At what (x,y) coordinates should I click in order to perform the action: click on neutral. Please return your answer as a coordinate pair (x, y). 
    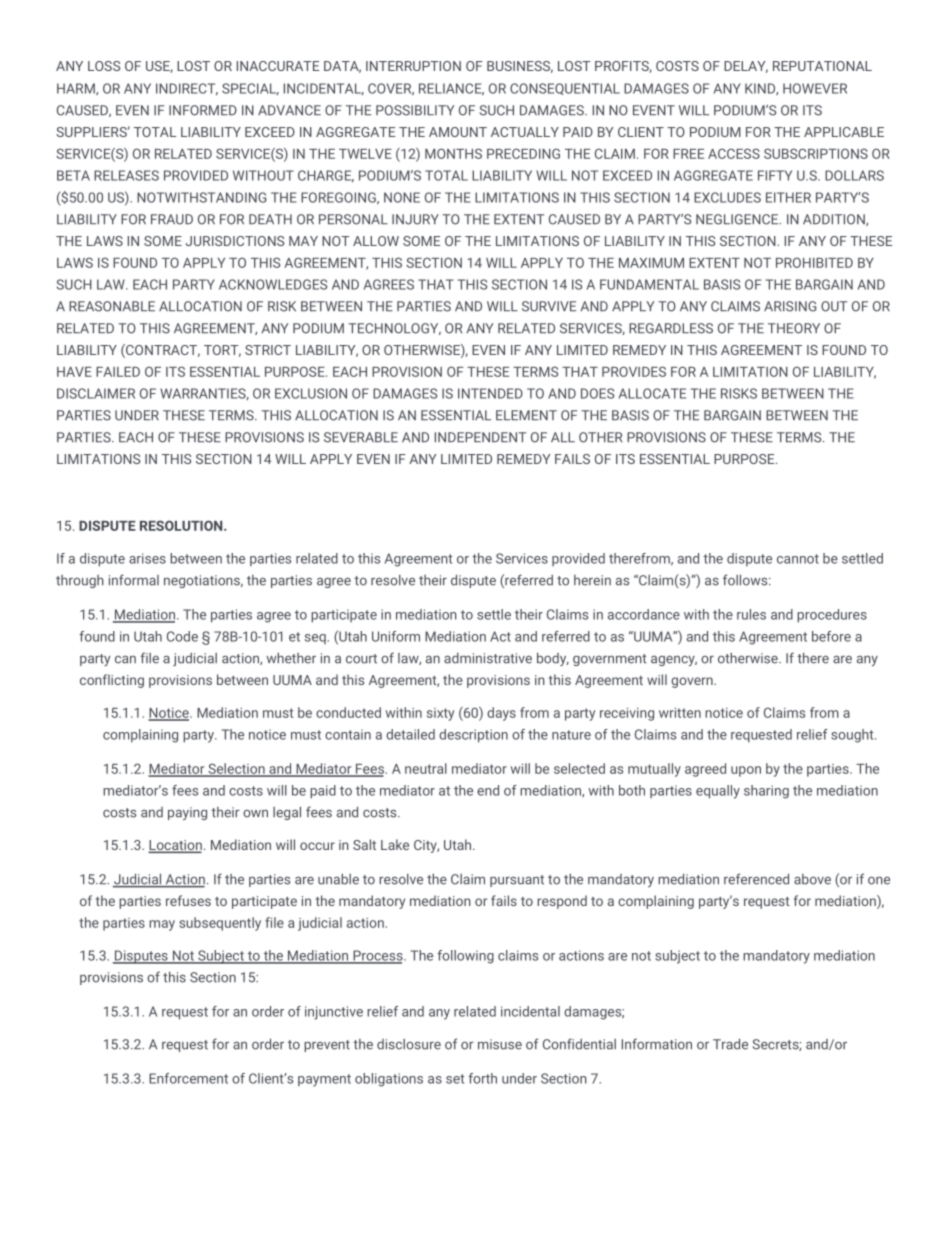
    Looking at the image, I should click on (426, 768).
